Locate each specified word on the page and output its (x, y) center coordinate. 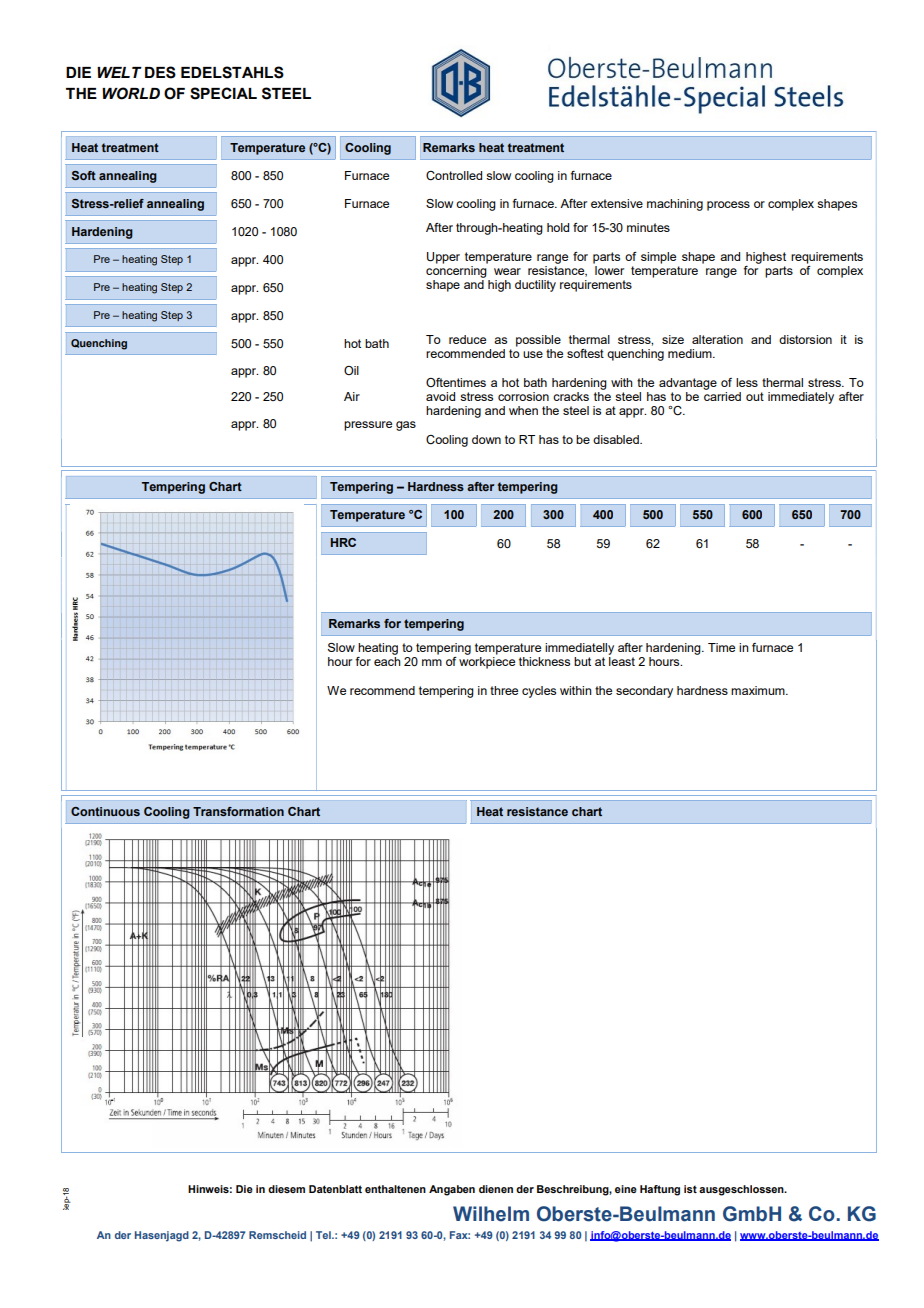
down (486, 439)
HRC (343, 542)
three (504, 690)
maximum (759, 690)
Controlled (454, 175)
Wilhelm (491, 1214)
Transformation (238, 811)
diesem (286, 1189)
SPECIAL (223, 93)
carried (722, 395)
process (728, 206)
